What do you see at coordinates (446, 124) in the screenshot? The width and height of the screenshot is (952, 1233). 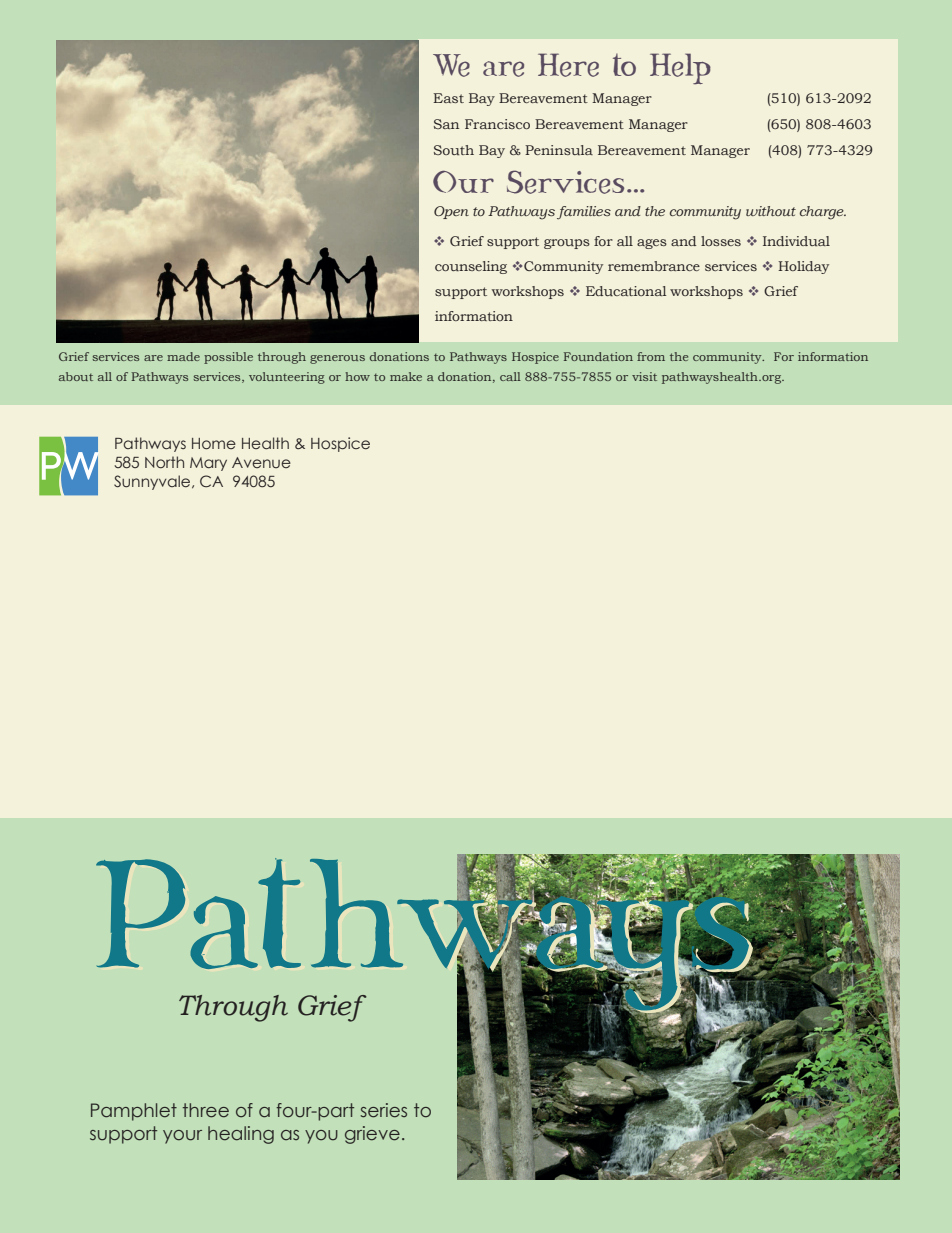 I see `San` at bounding box center [446, 124].
